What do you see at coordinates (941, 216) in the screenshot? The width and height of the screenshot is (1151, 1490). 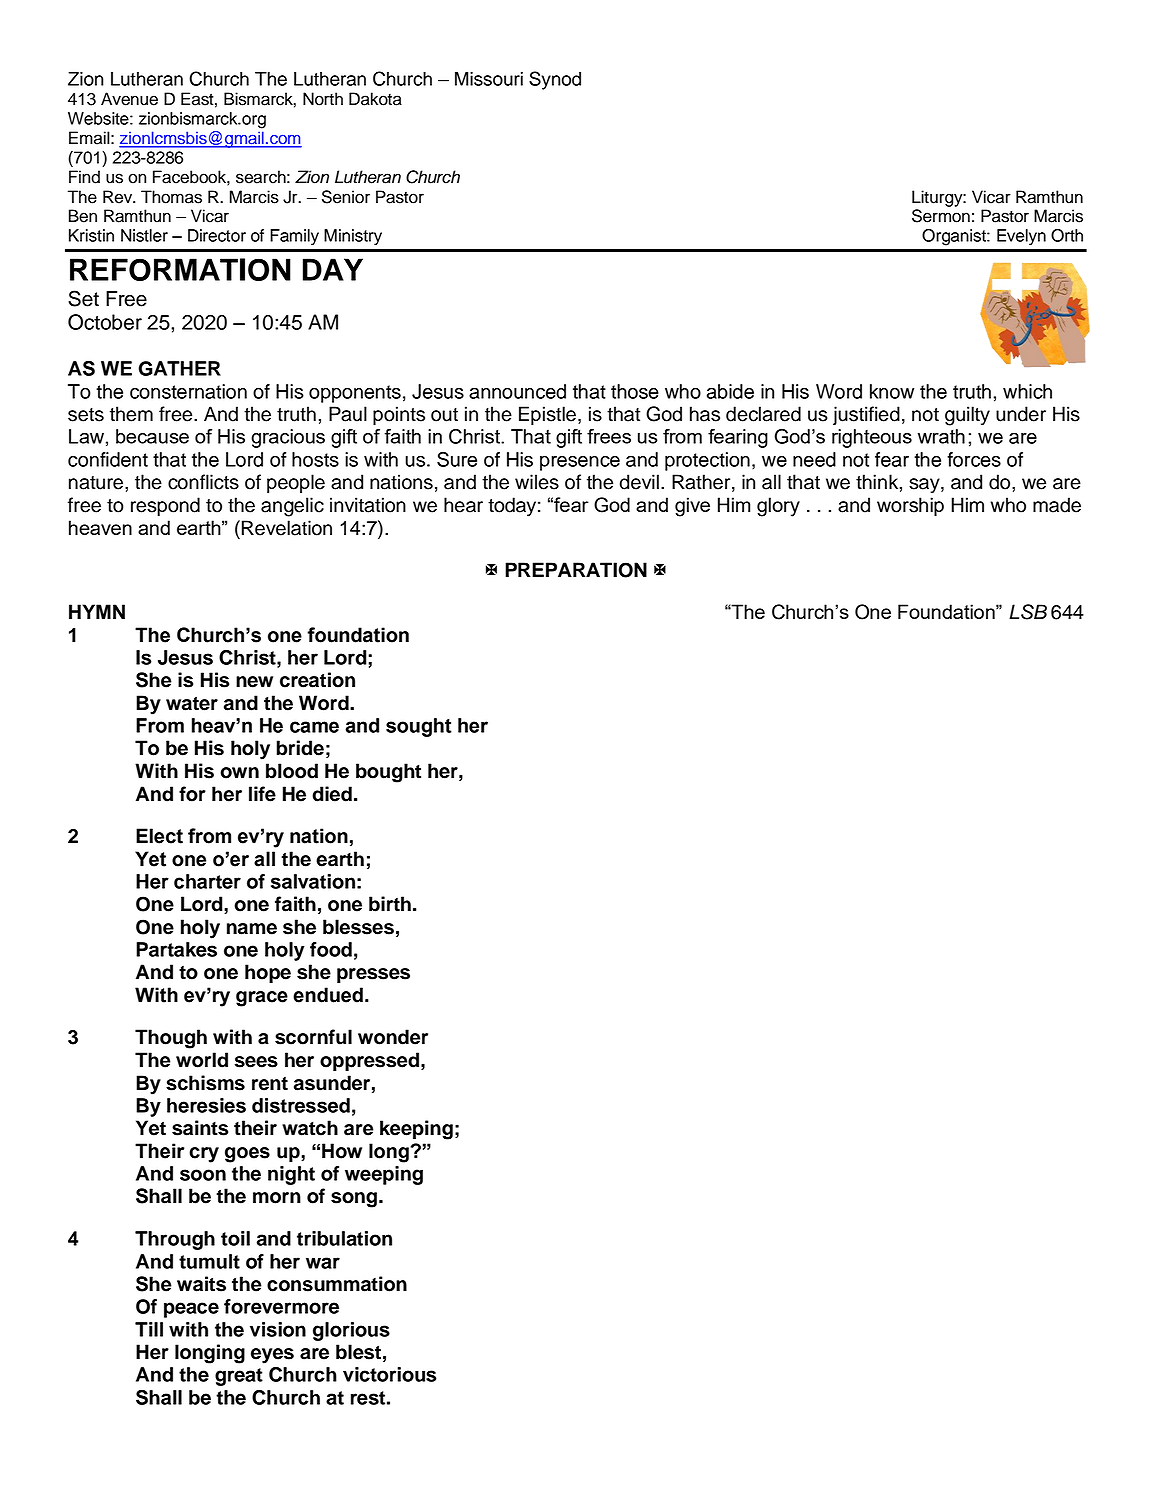 I see `Sermon` at bounding box center [941, 216].
